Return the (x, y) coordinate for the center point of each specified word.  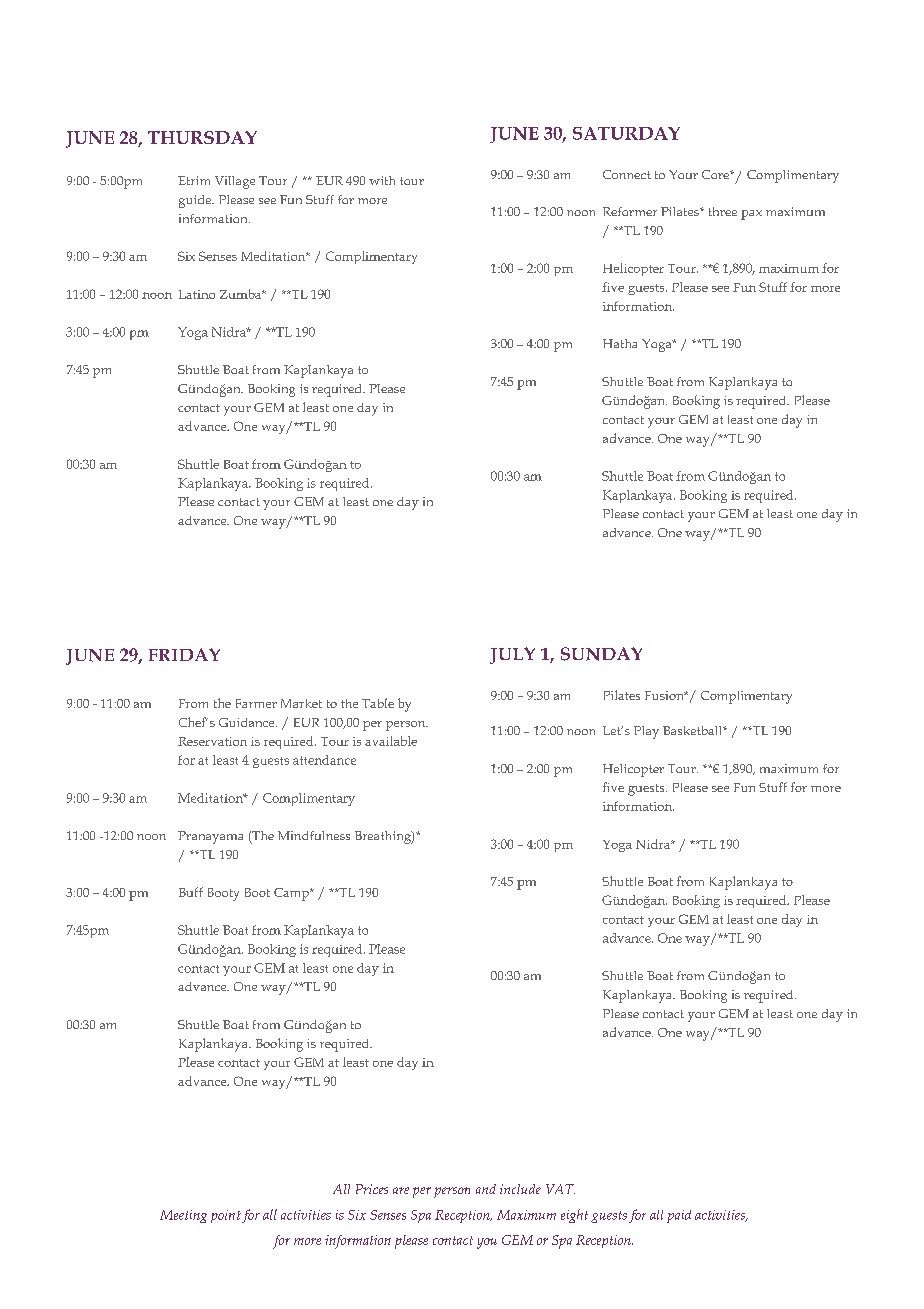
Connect (627, 174)
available (391, 741)
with (382, 180)
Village (235, 182)
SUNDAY (601, 654)
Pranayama (210, 837)
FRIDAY (184, 654)
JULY (512, 655)
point (226, 1216)
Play (646, 732)
